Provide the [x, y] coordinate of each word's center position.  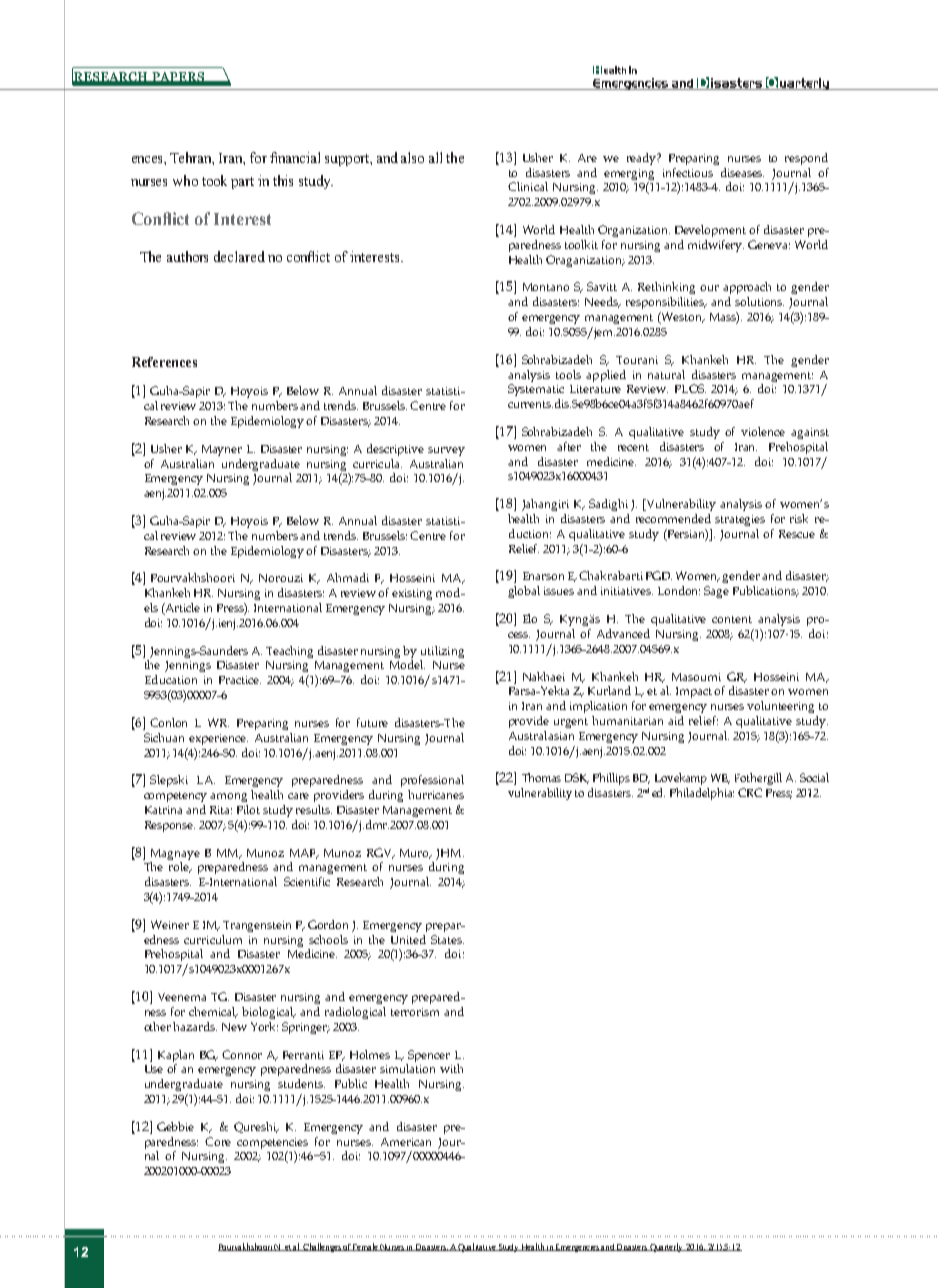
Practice [240, 680]
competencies [272, 1143]
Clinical [528, 186]
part [242, 183]
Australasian [541, 735]
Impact [695, 692]
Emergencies [577, 1248]
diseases [742, 172]
